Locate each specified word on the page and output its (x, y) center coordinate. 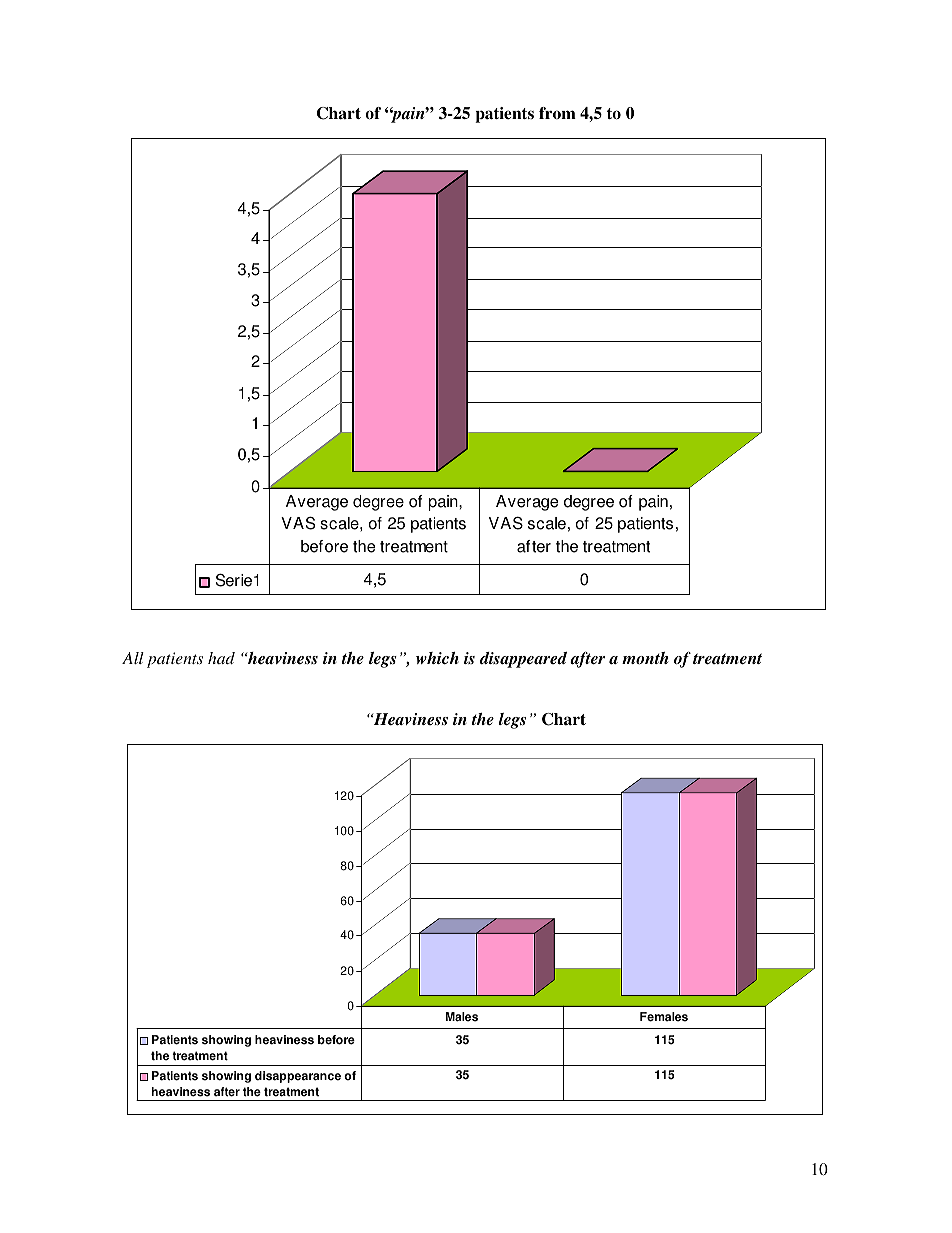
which (437, 658)
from (557, 113)
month (645, 658)
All (133, 658)
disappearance (298, 1077)
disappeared (523, 660)
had (221, 658)
